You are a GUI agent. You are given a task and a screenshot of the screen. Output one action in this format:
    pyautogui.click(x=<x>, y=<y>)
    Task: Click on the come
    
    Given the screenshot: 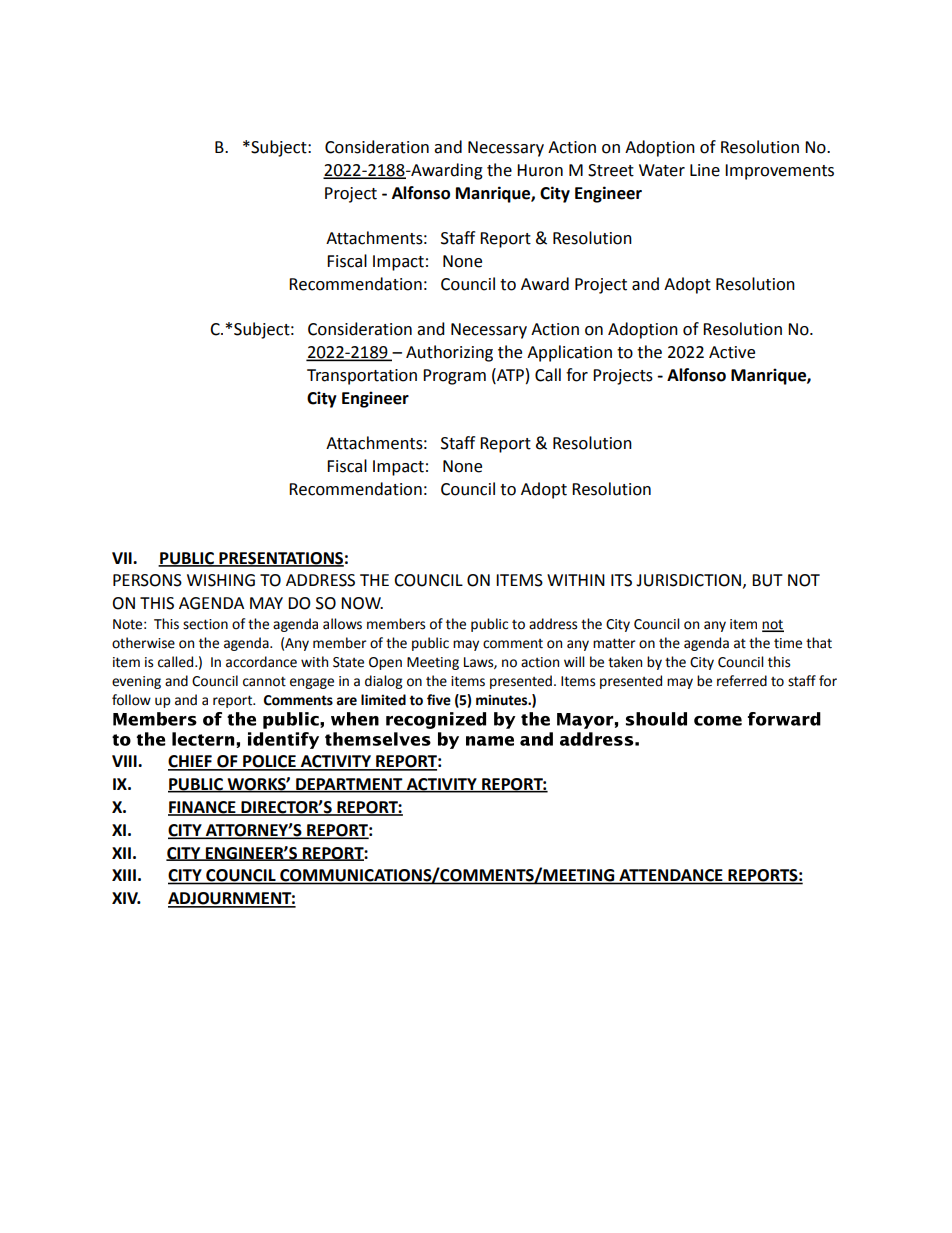 What is the action you would take?
    pyautogui.click(x=718, y=721)
